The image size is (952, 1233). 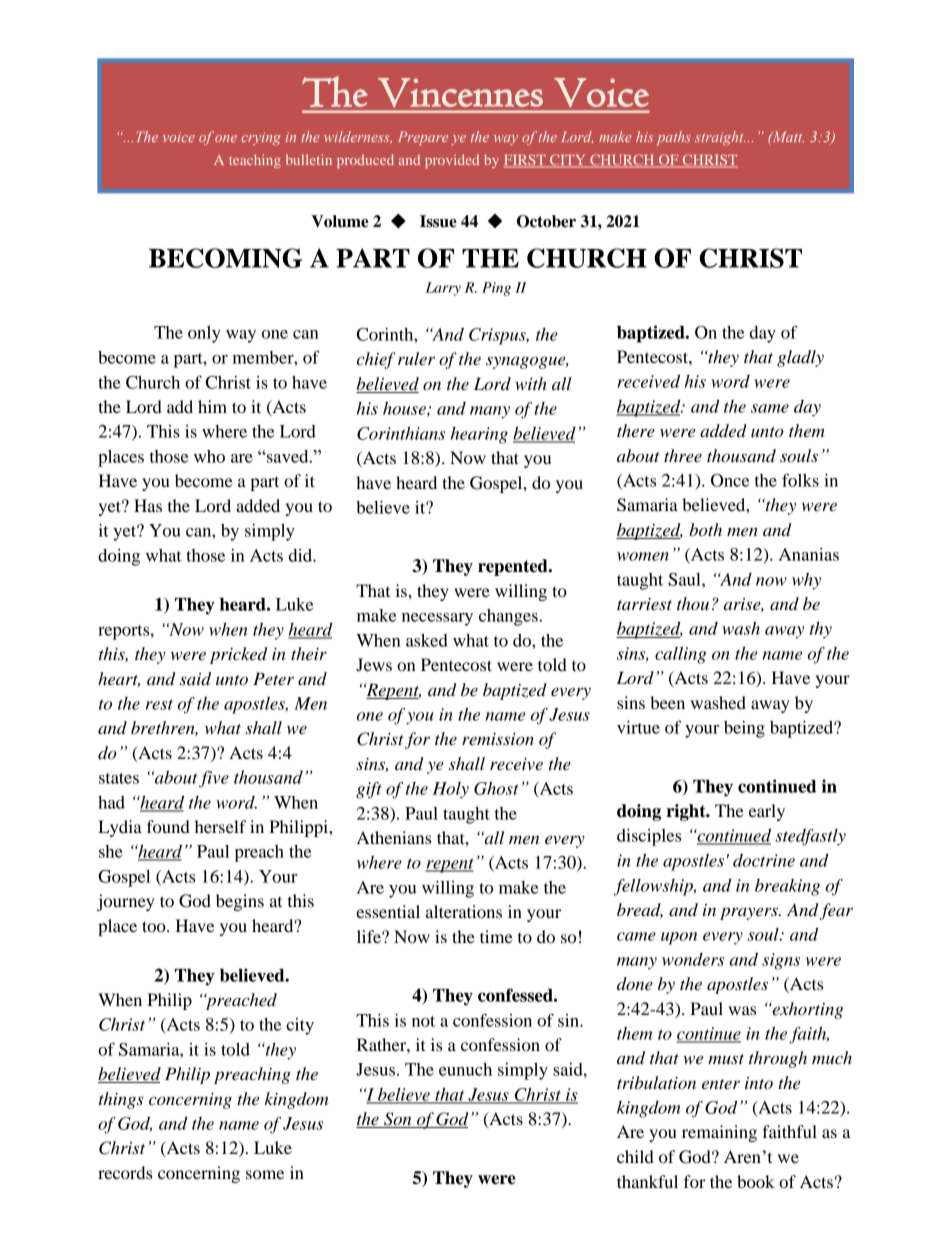 I want to click on Son, so click(x=398, y=1120).
